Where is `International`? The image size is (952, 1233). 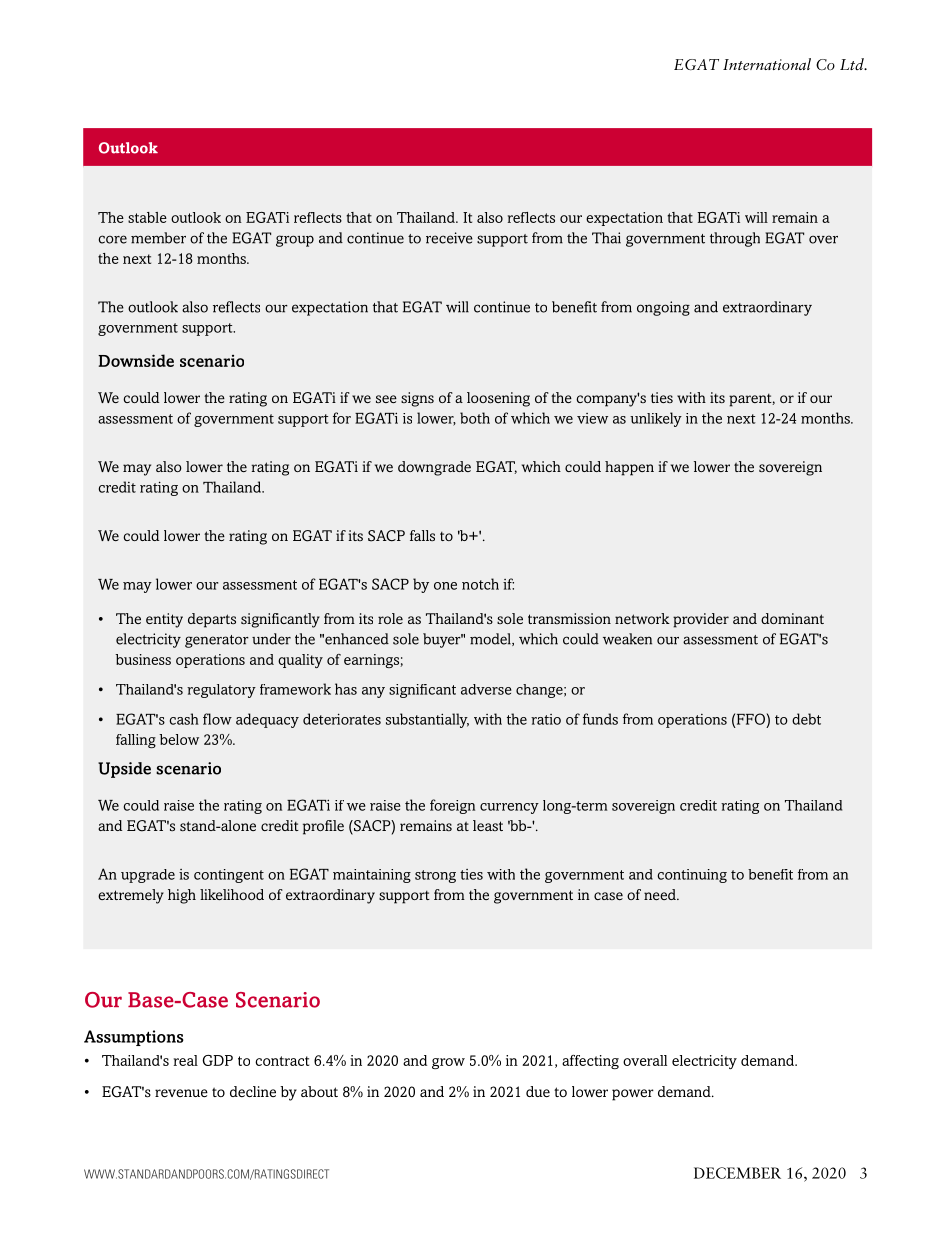
International is located at coordinates (767, 64).
